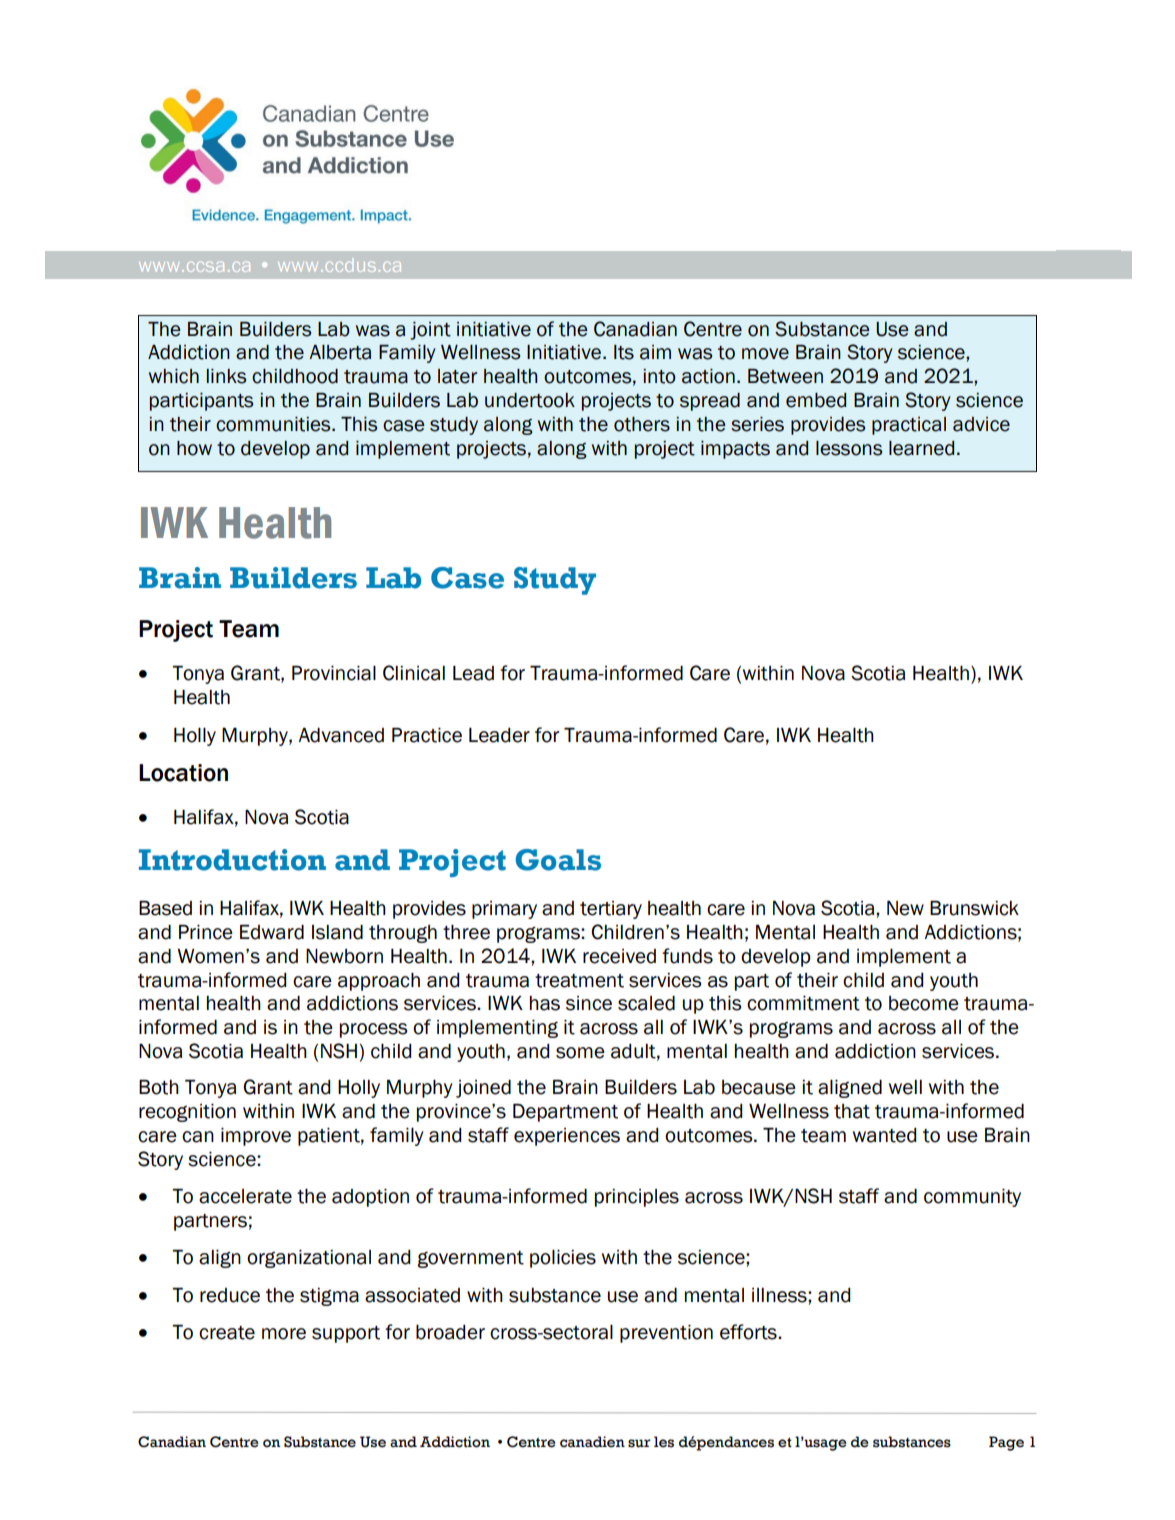 The height and width of the document is (1520, 1175). Describe the element at coordinates (341, 735) in the document. I see `Advanced` at that location.
